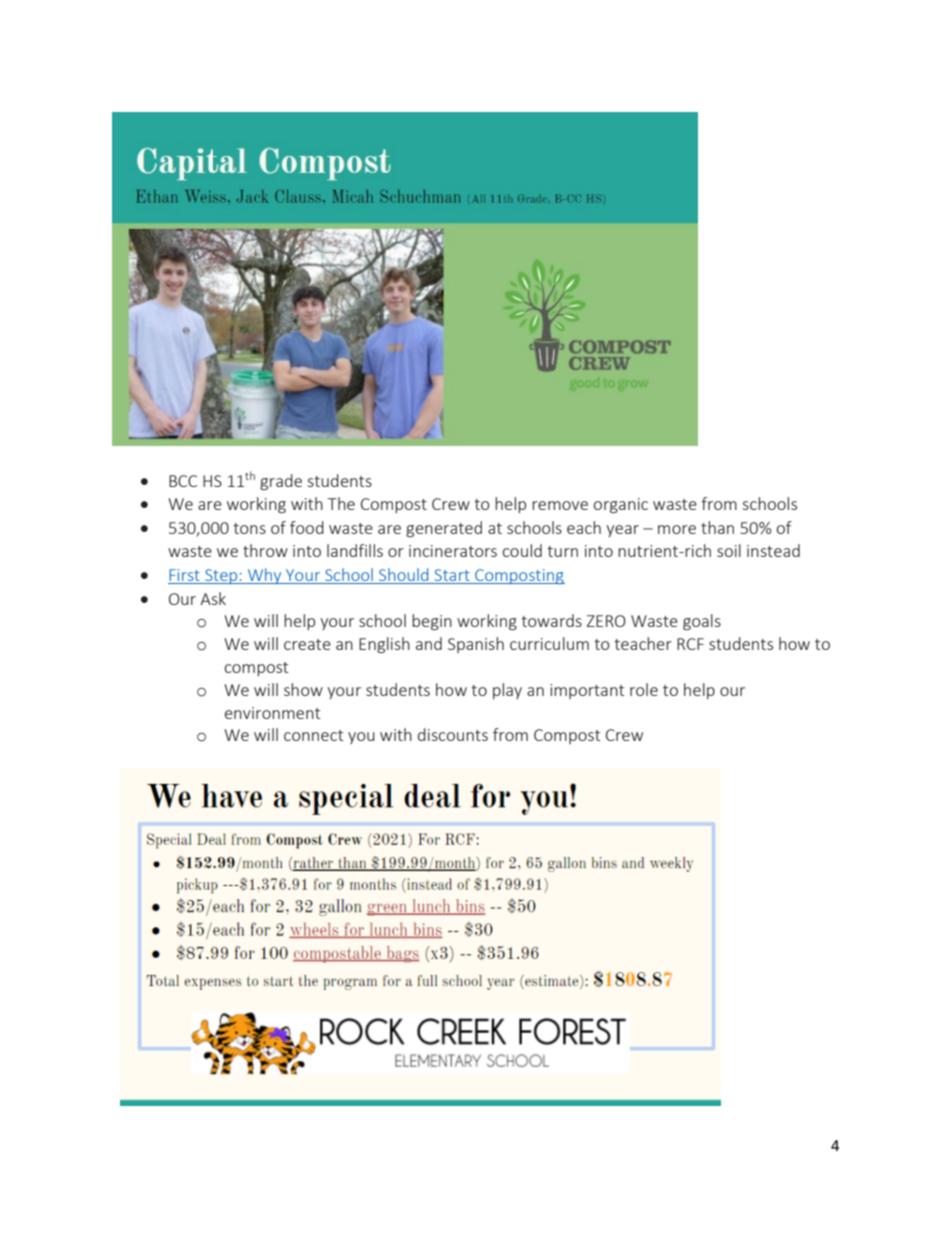 The width and height of the screenshot is (952, 1233). Describe the element at coordinates (644, 689) in the screenshot. I see `role` at that location.
